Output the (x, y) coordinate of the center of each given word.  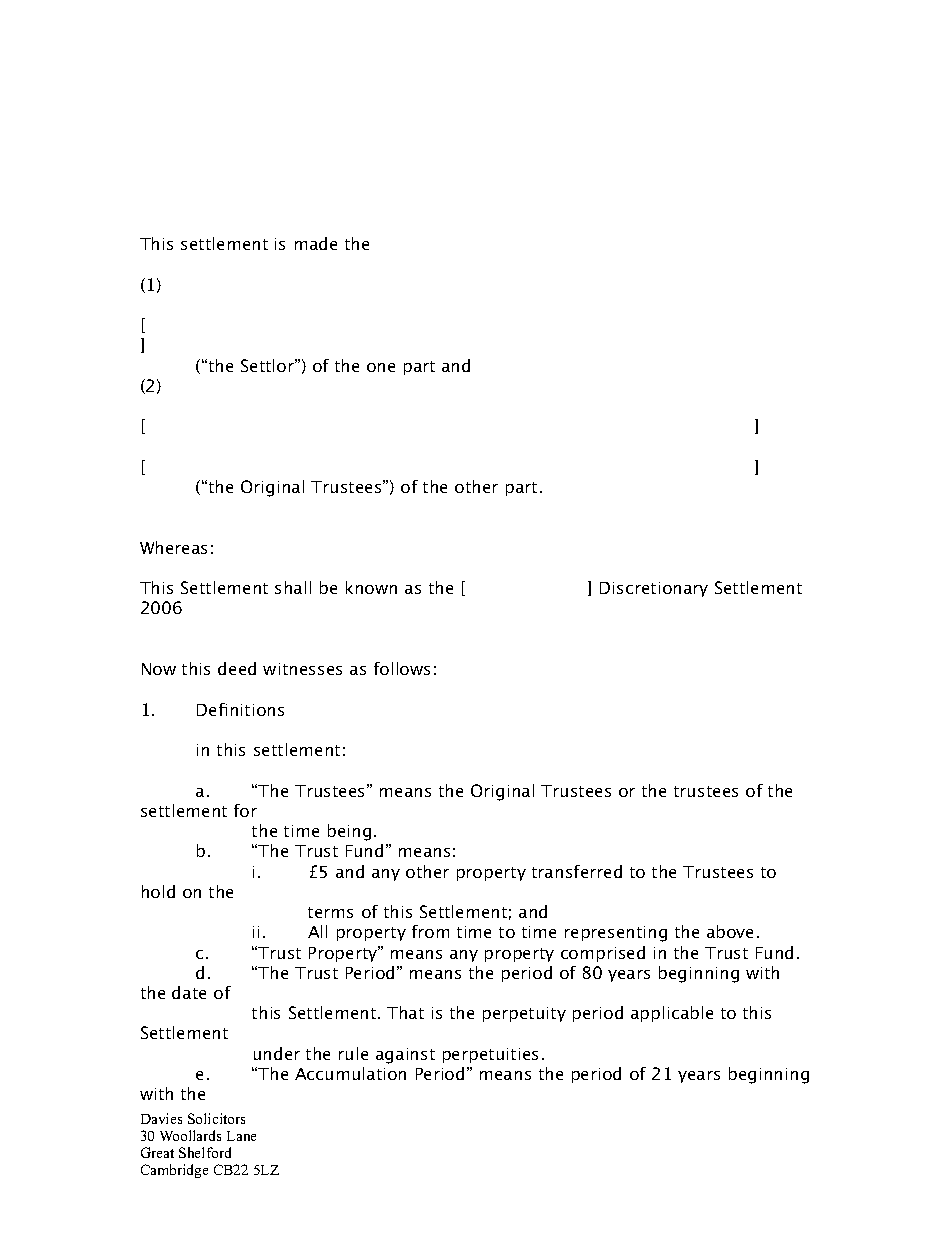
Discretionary (654, 589)
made (316, 243)
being (349, 832)
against (405, 1056)
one (381, 367)
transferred (577, 871)
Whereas (173, 547)
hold (158, 891)
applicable (672, 1014)
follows (402, 668)
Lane (241, 1136)
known (371, 587)
